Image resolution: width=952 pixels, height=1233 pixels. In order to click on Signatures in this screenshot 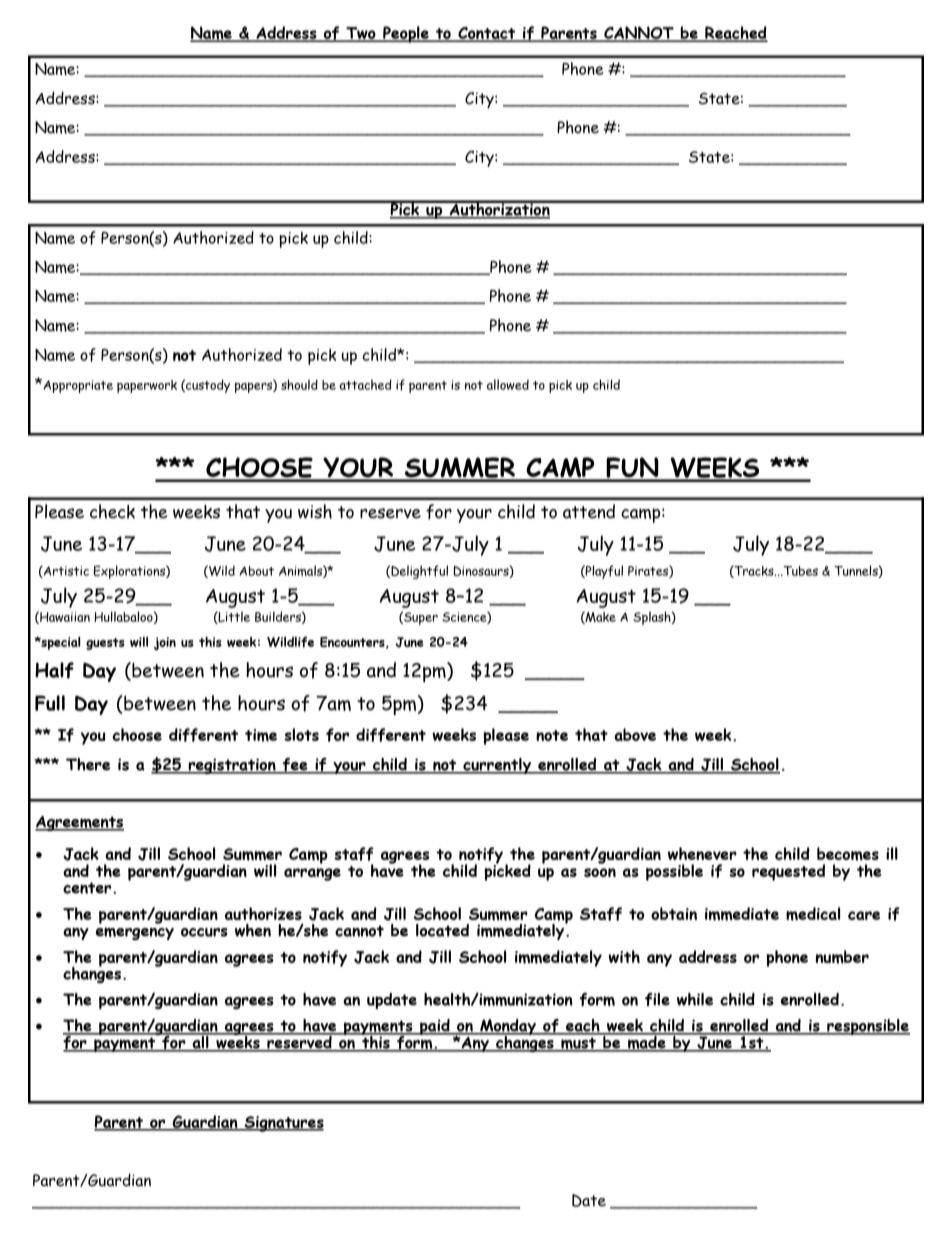, I will do `click(283, 1124)`.
